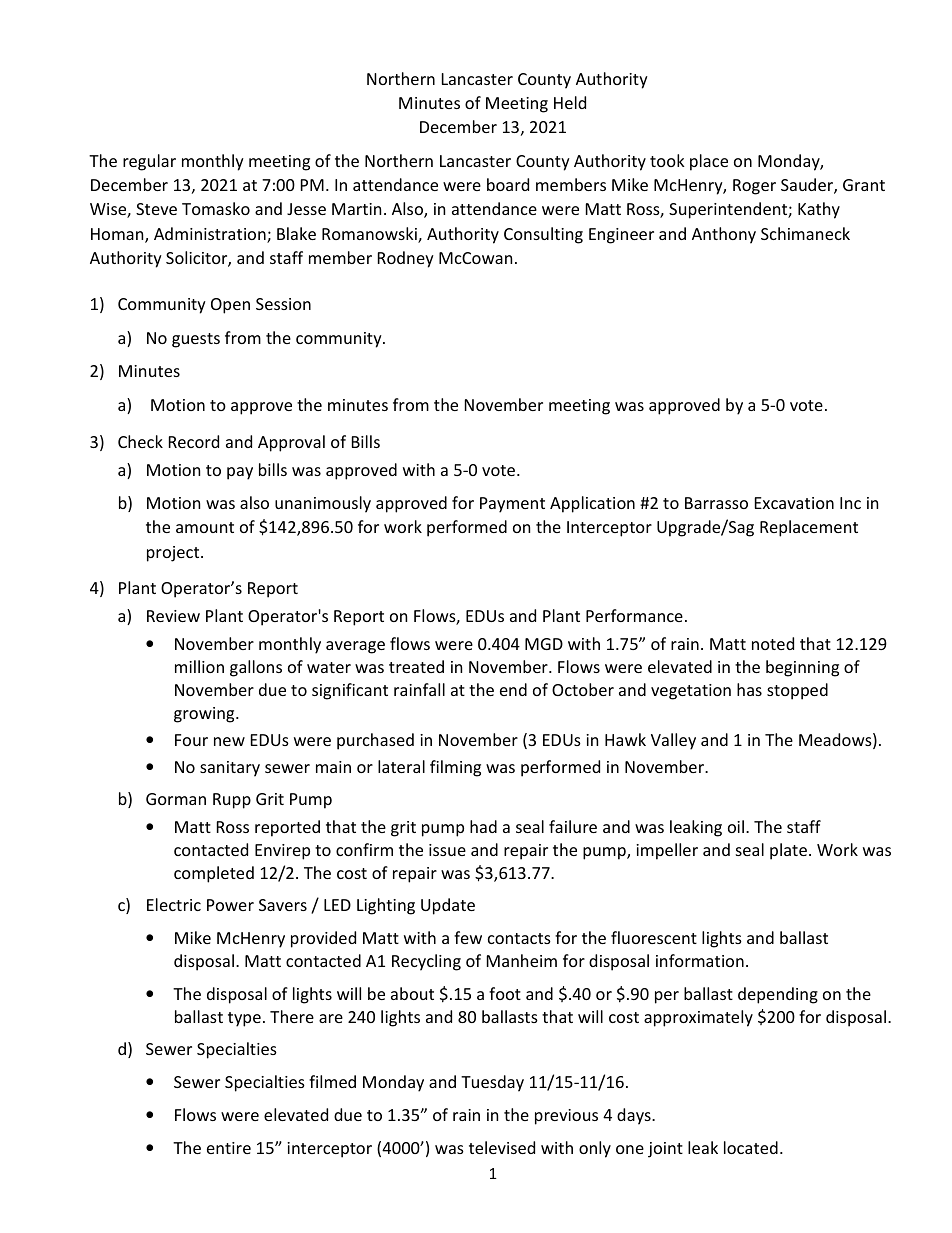 The width and height of the screenshot is (952, 1233). What do you see at coordinates (794, 503) in the screenshot?
I see `Excavation` at bounding box center [794, 503].
